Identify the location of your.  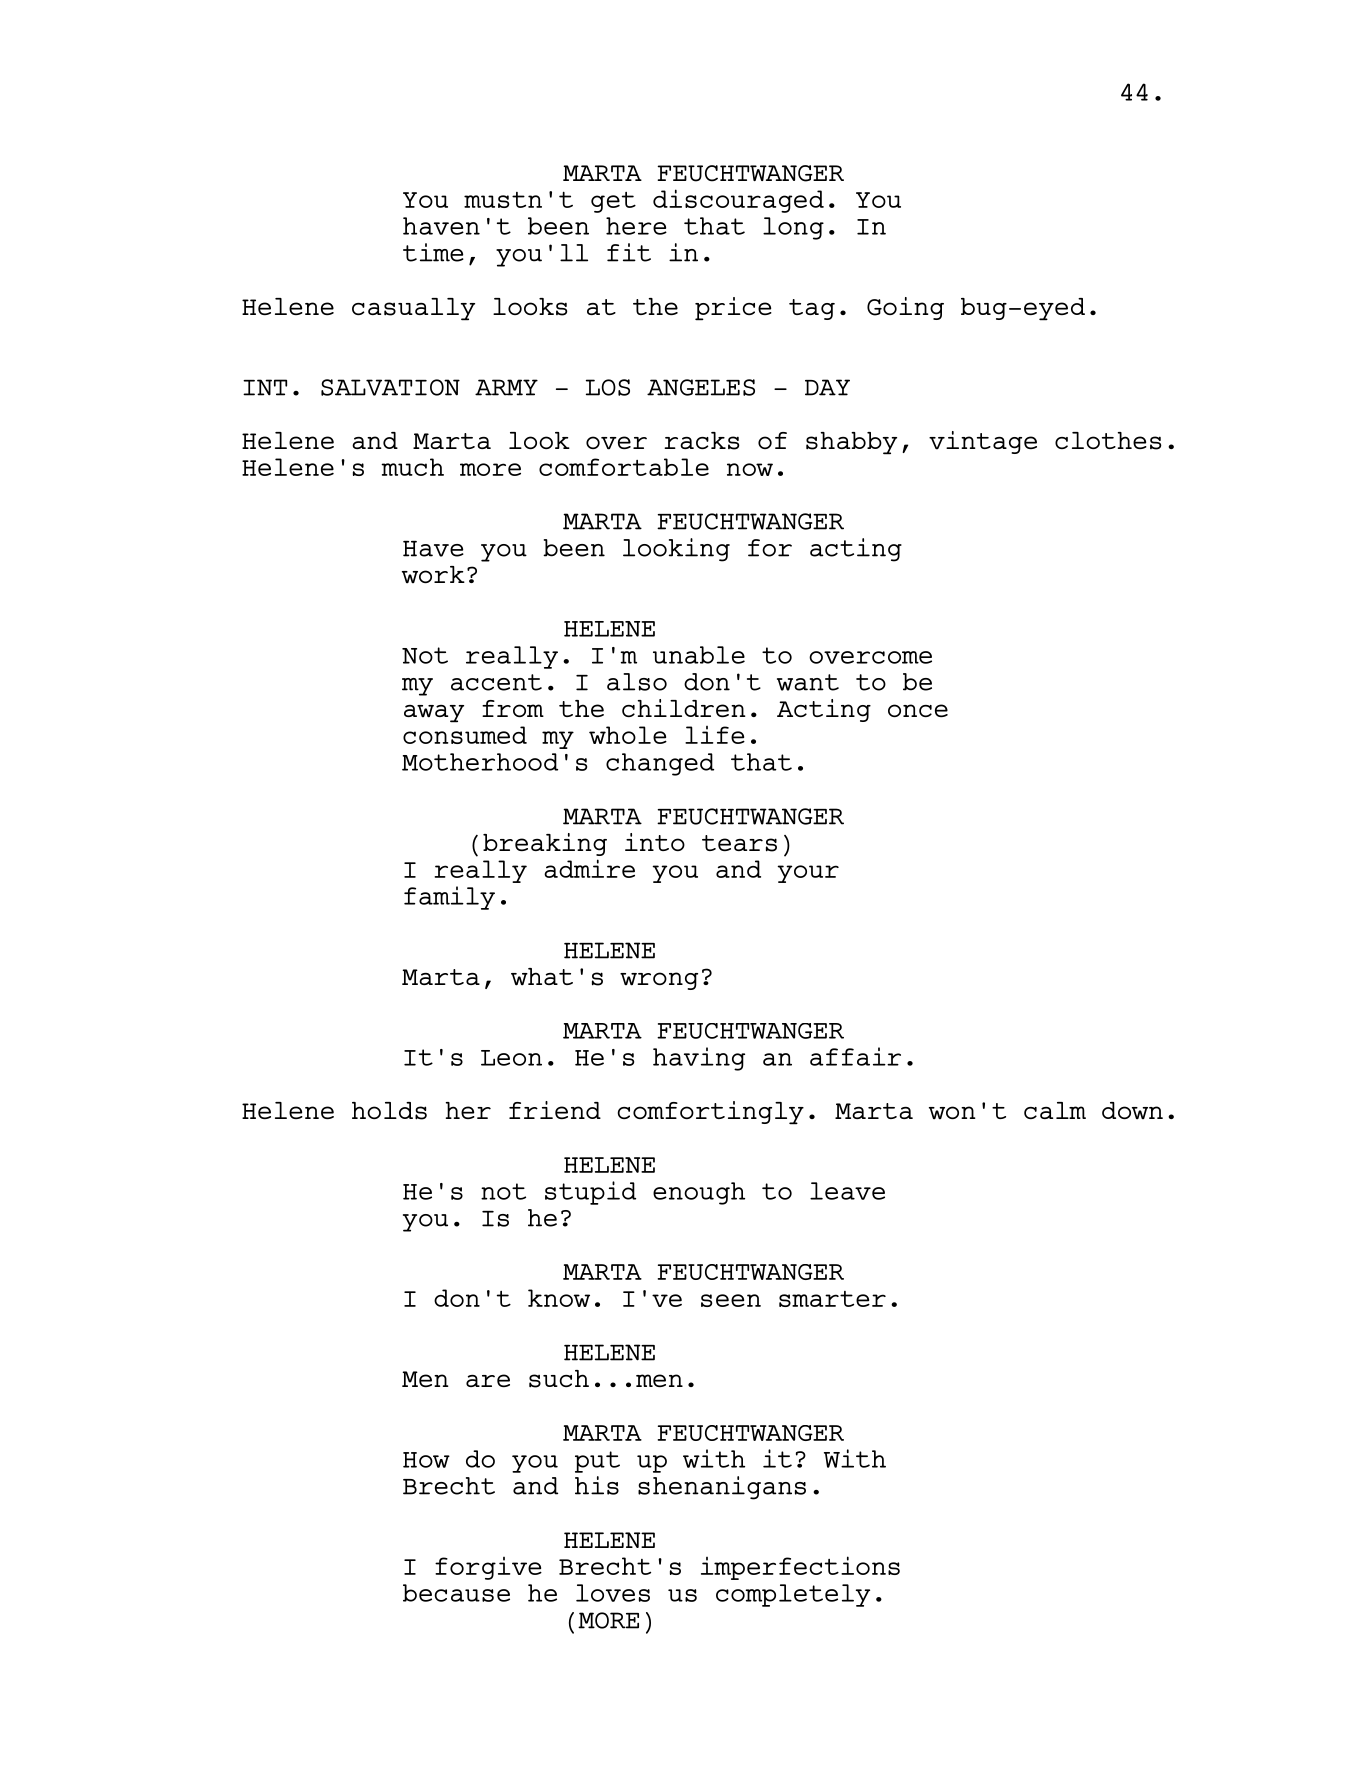
(808, 874).
